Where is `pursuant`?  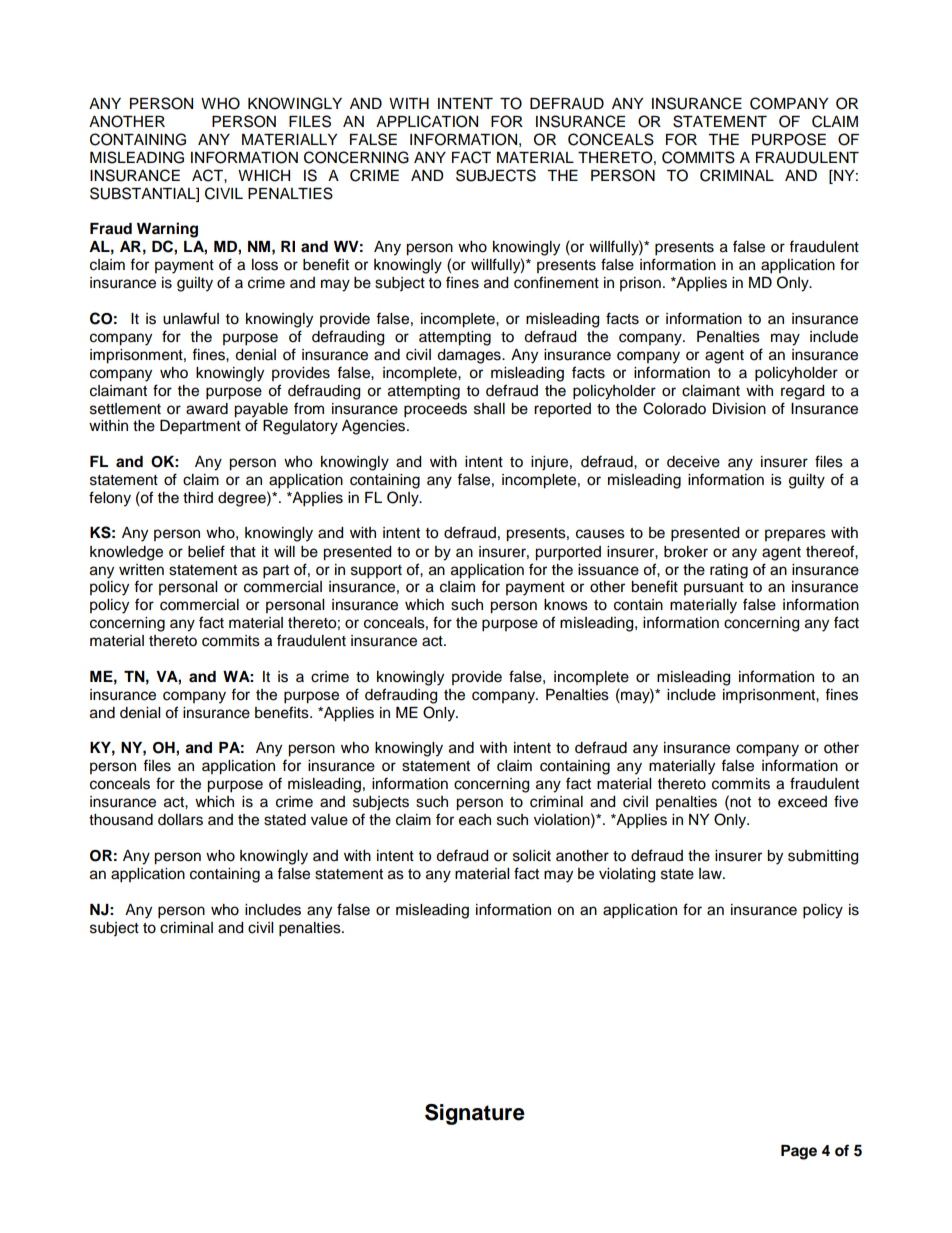
pursuant is located at coordinates (714, 588).
